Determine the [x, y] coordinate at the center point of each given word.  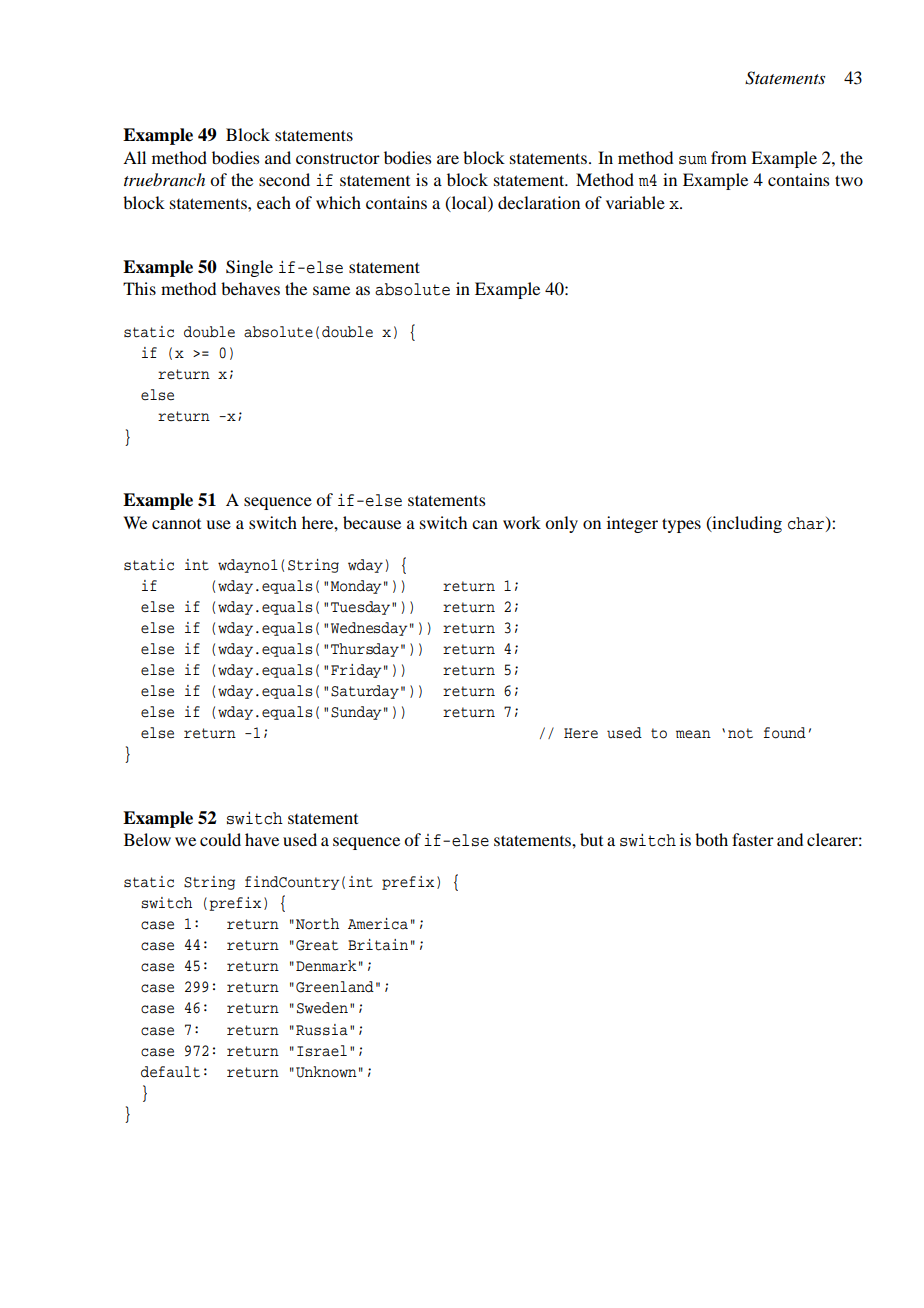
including [746, 524]
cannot [176, 524]
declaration [539, 202]
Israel [322, 1051]
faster [753, 839]
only [561, 524]
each [274, 202]
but [591, 839]
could [220, 839]
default [170, 1072]
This [139, 288]
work [522, 522]
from [729, 157]
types [681, 525]
